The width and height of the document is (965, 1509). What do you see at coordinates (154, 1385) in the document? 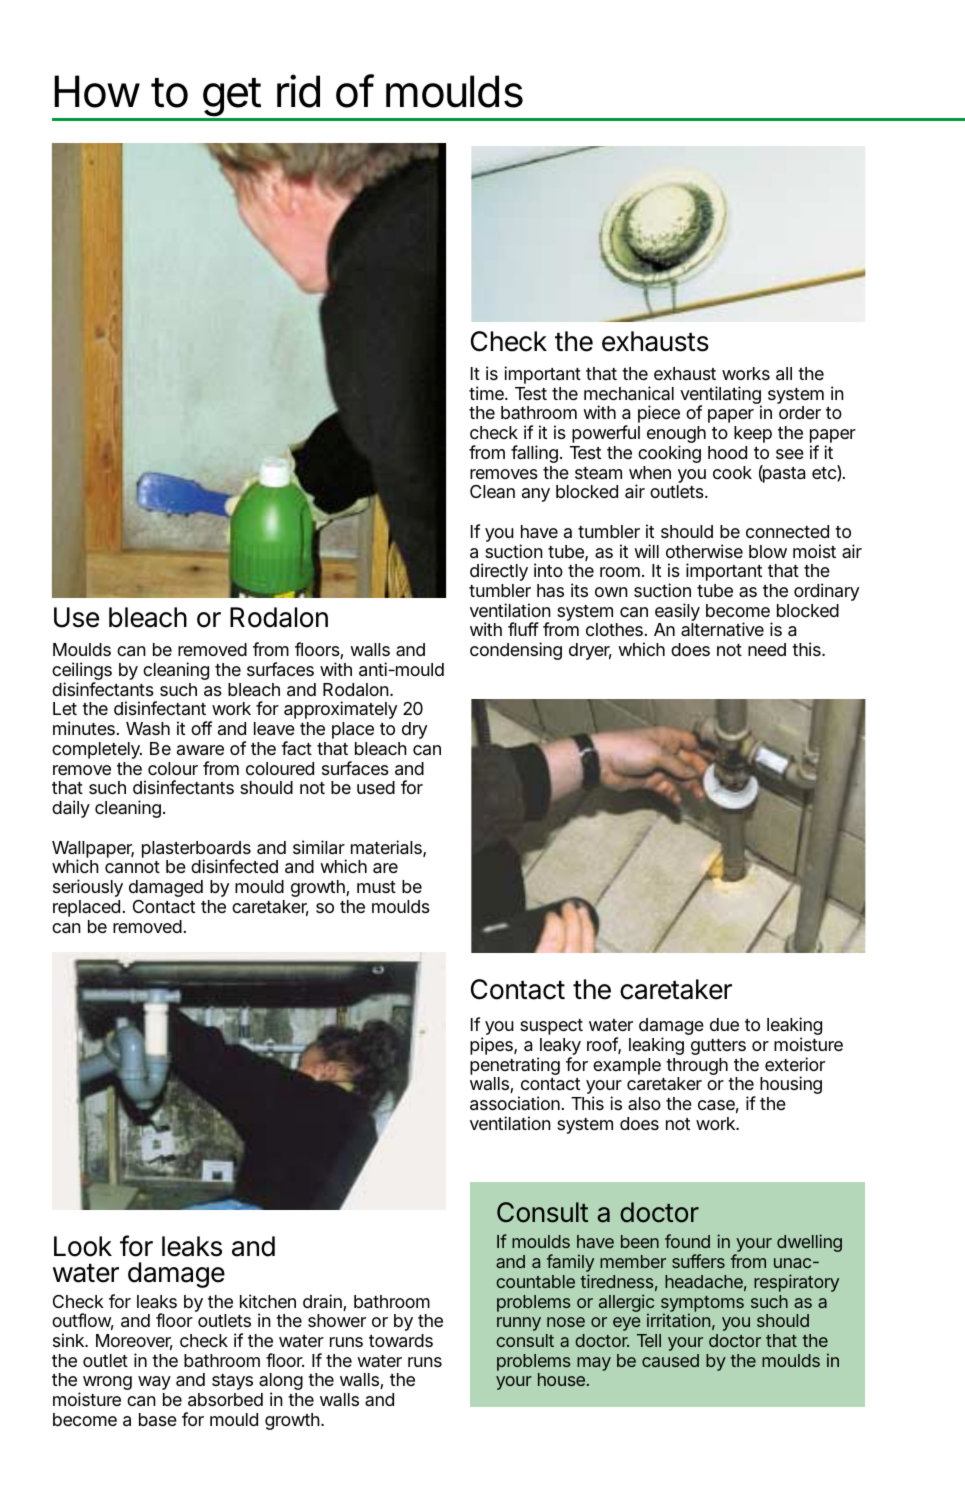
I see `way` at bounding box center [154, 1385].
